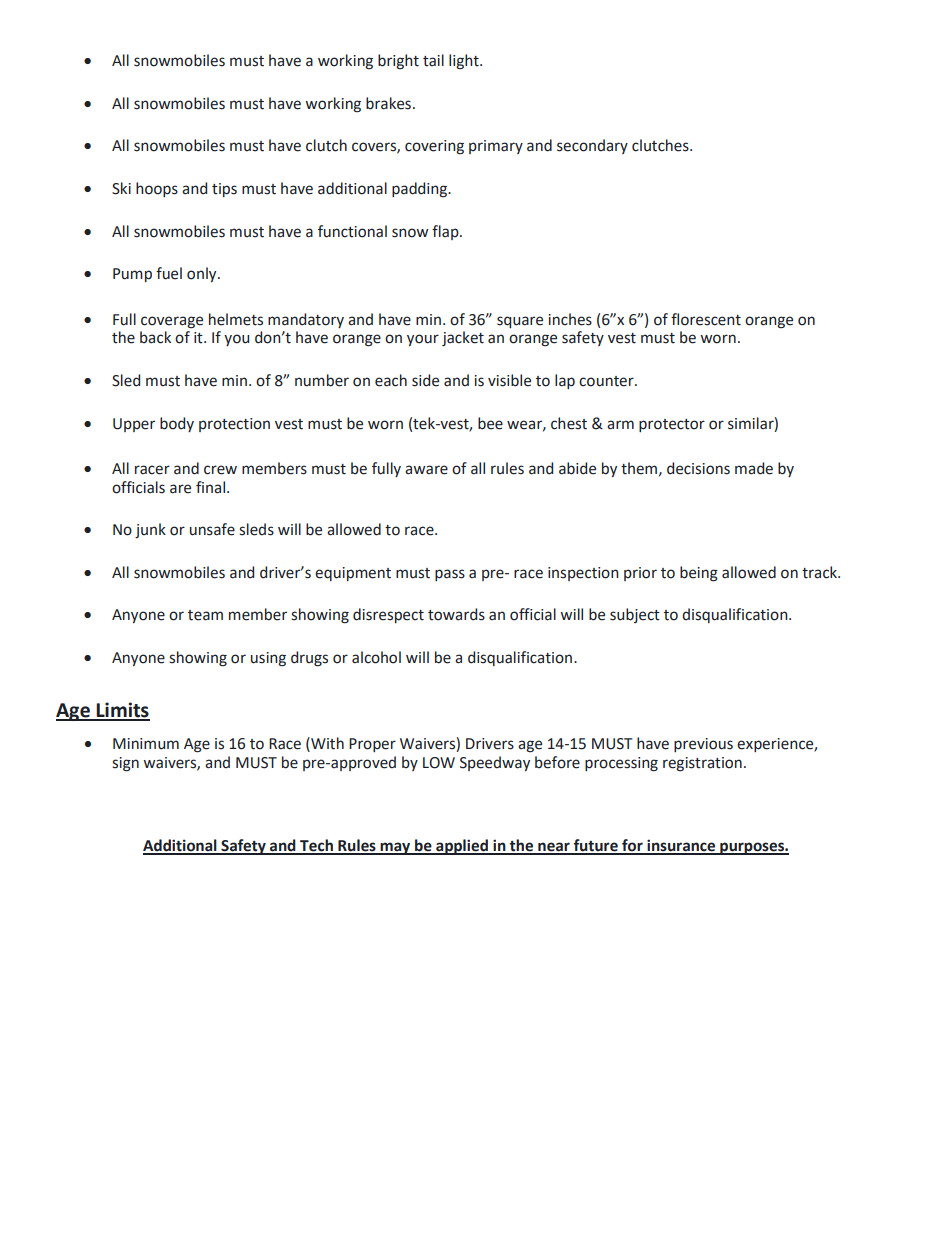  I want to click on light, so click(465, 62).
